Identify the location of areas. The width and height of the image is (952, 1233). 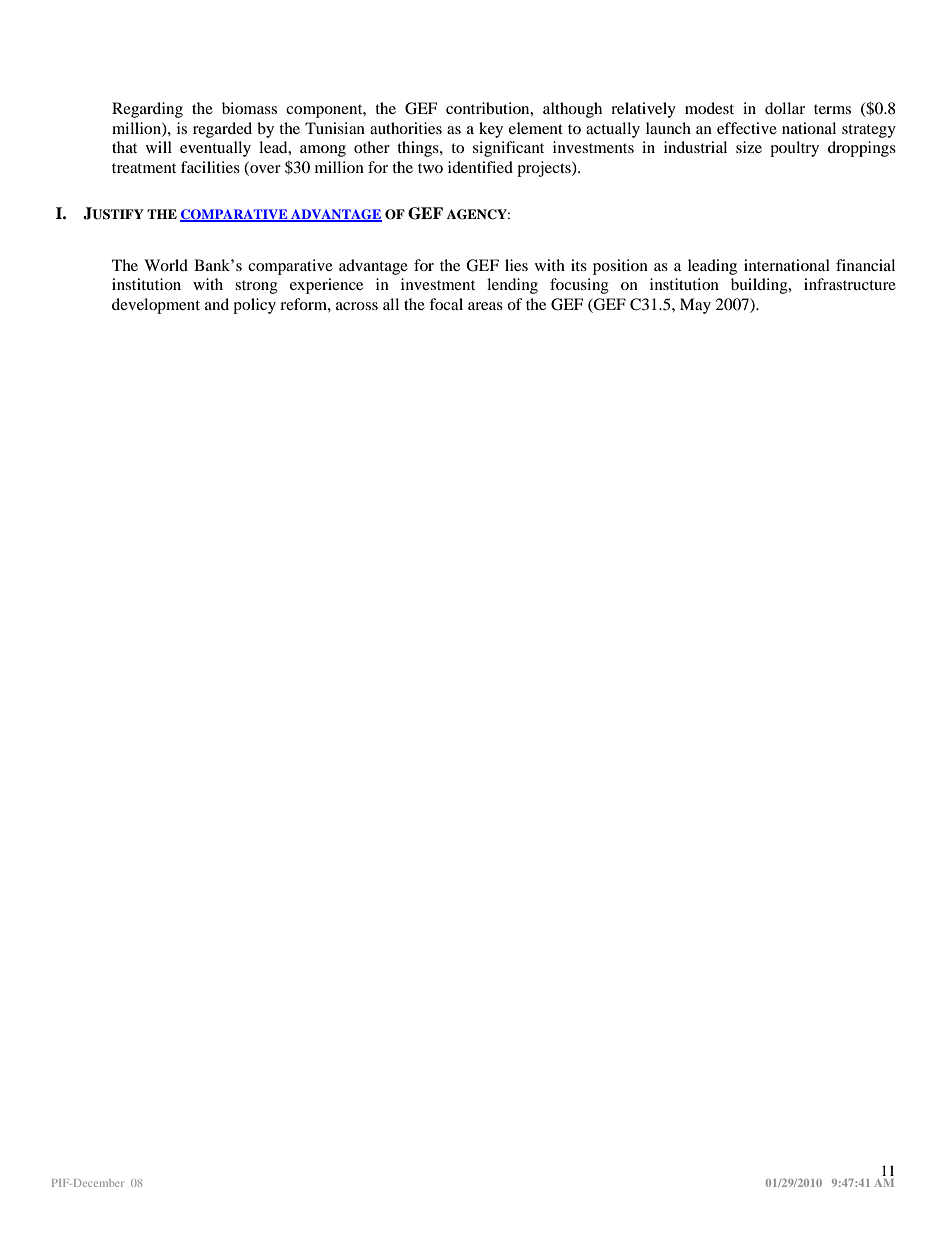
(485, 306).
